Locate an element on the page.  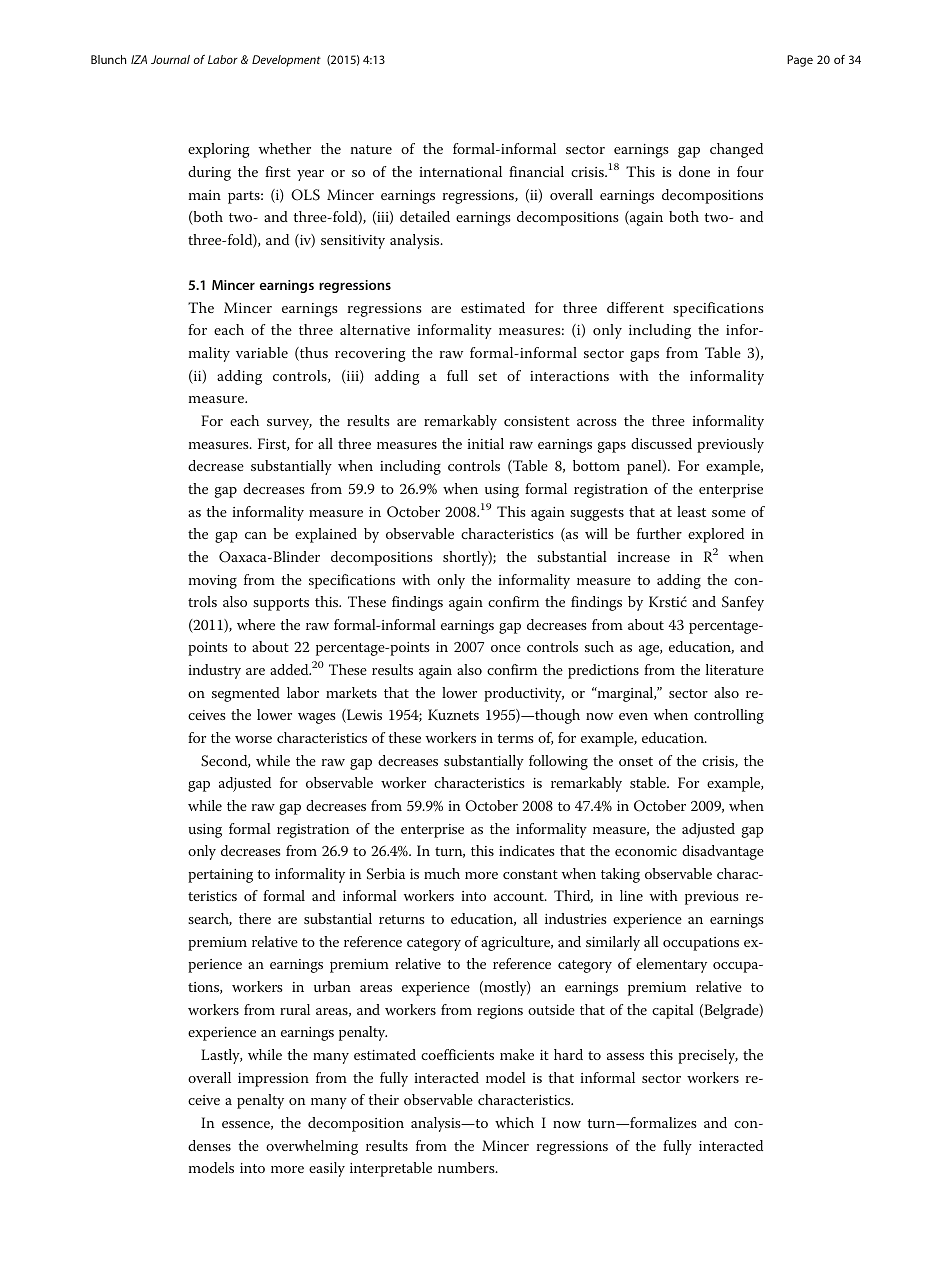
which is located at coordinates (514, 1122).
